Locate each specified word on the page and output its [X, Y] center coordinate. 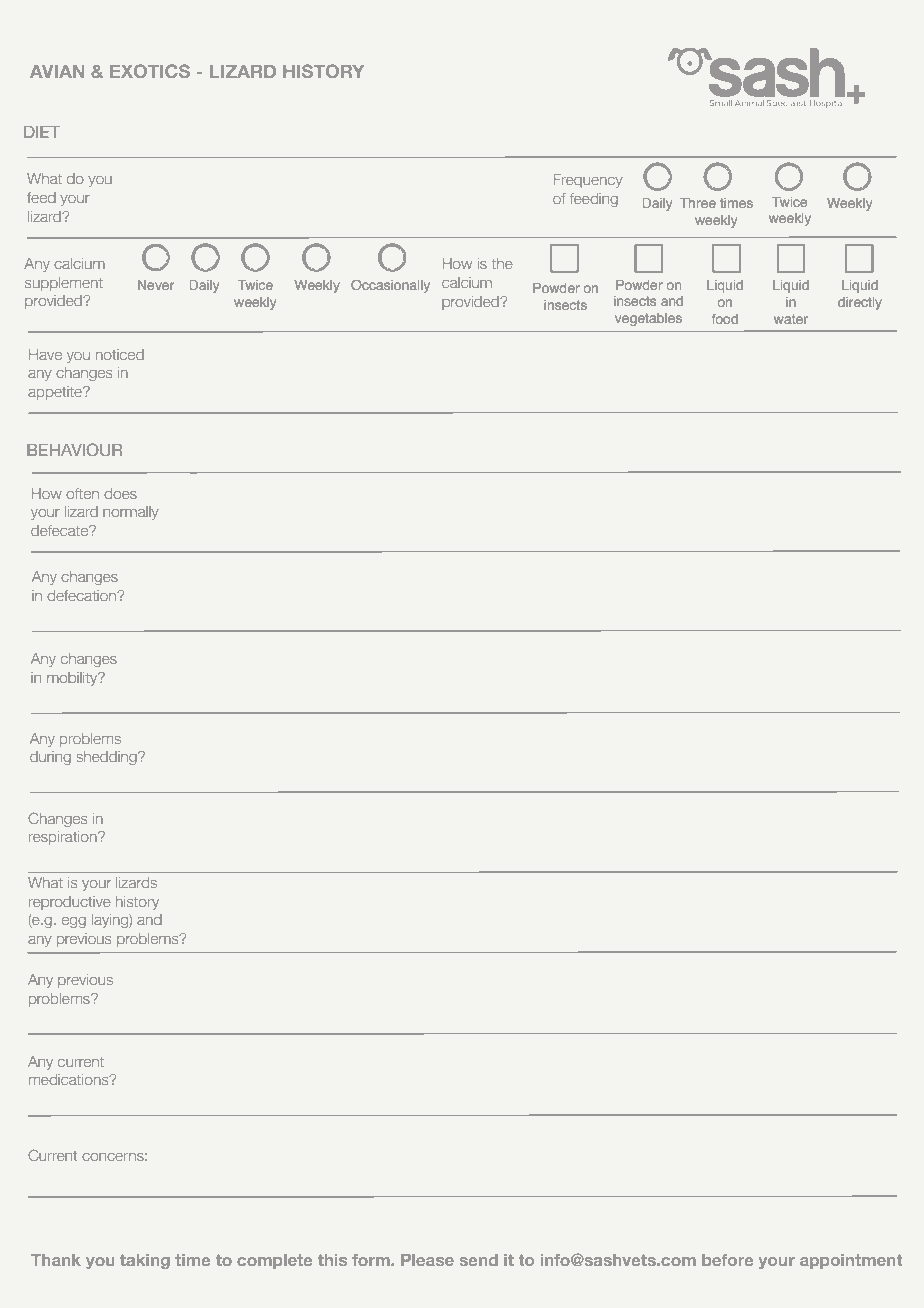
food [725, 319]
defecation [82, 595]
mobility [73, 679]
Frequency [588, 181]
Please [427, 1260]
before [728, 1260]
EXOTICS [150, 71]
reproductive [70, 903]
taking [145, 1261]
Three [698, 203]
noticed [120, 354]
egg [74, 922]
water [791, 319]
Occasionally [390, 286]
